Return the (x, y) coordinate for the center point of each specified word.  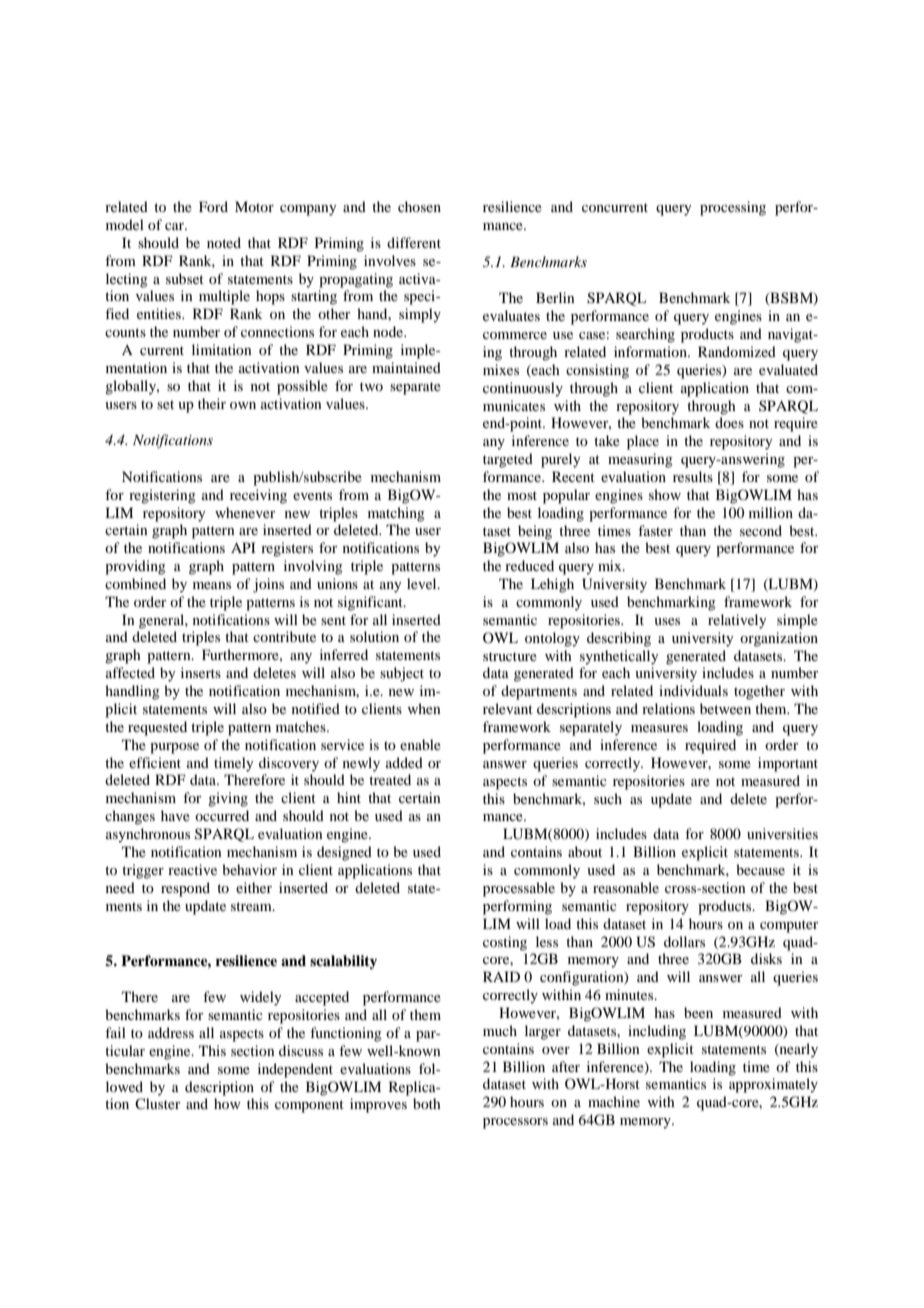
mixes (501, 369)
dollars (684, 941)
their (212, 403)
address (171, 1032)
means (212, 585)
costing (505, 943)
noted (224, 242)
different (414, 242)
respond (185, 889)
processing (733, 208)
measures (659, 728)
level (423, 583)
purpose (174, 748)
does (729, 422)
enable (420, 744)
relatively (737, 621)
